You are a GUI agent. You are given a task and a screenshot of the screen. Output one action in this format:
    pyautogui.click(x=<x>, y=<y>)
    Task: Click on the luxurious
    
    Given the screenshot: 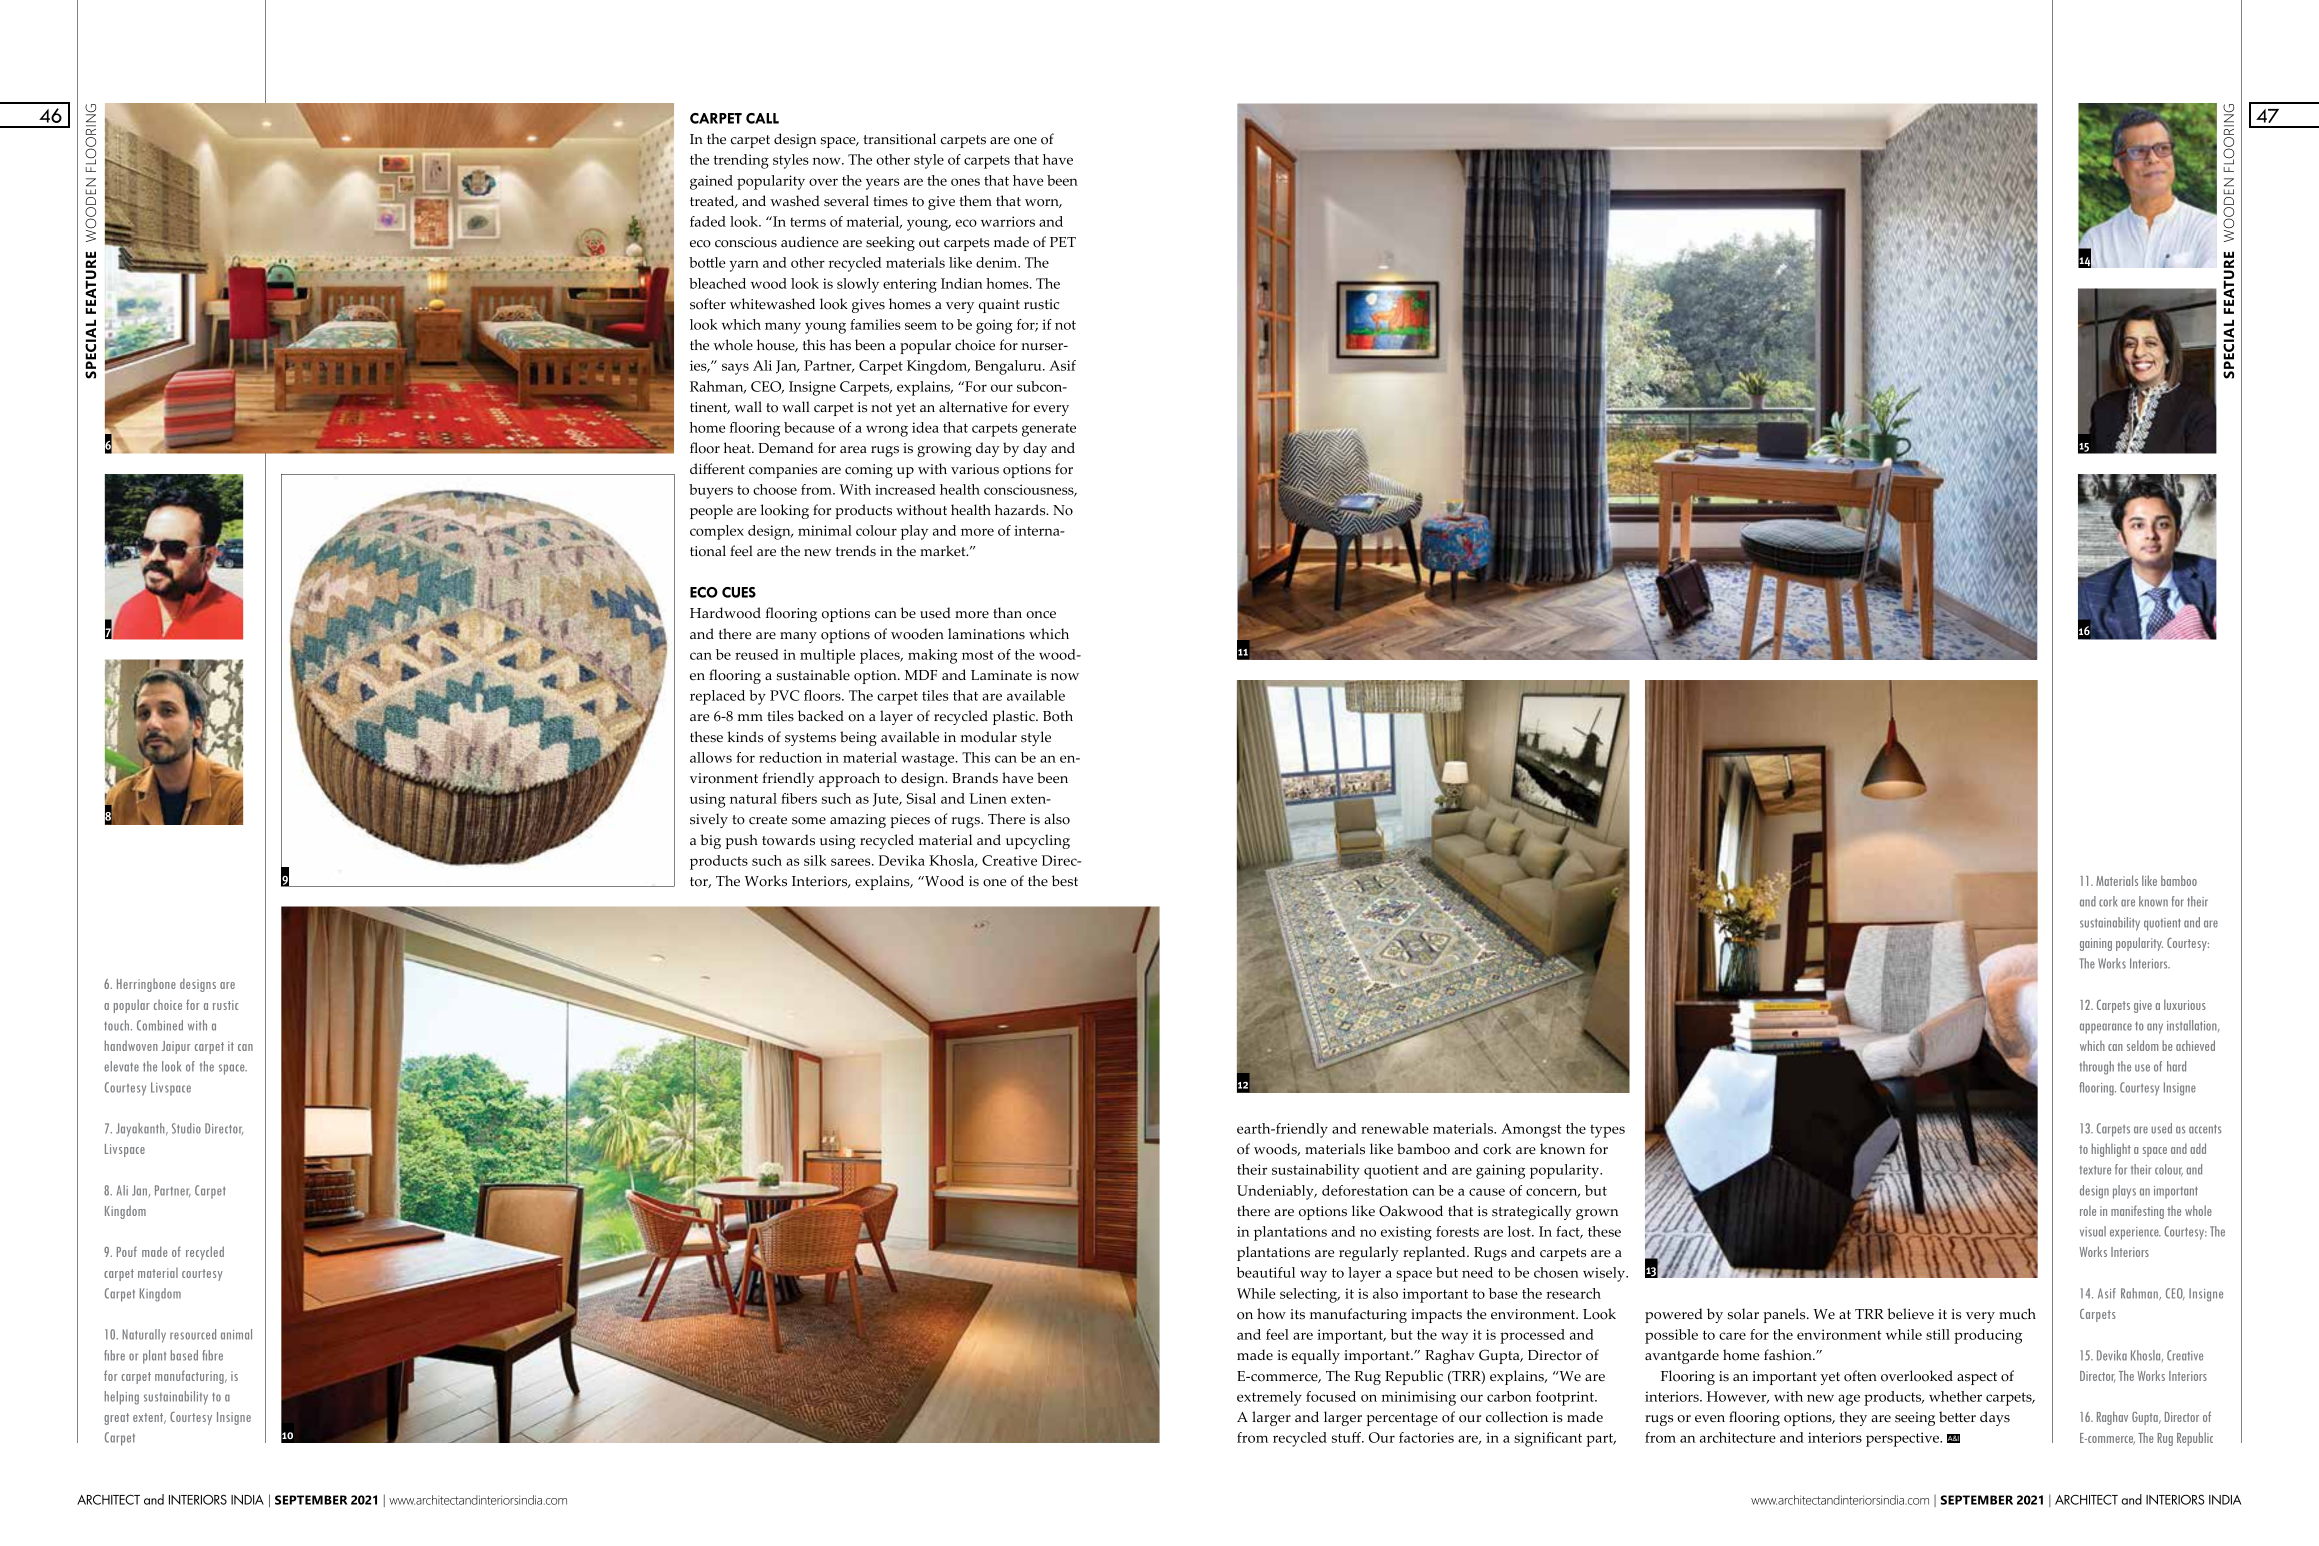 What is the action you would take?
    pyautogui.click(x=2185, y=1004)
